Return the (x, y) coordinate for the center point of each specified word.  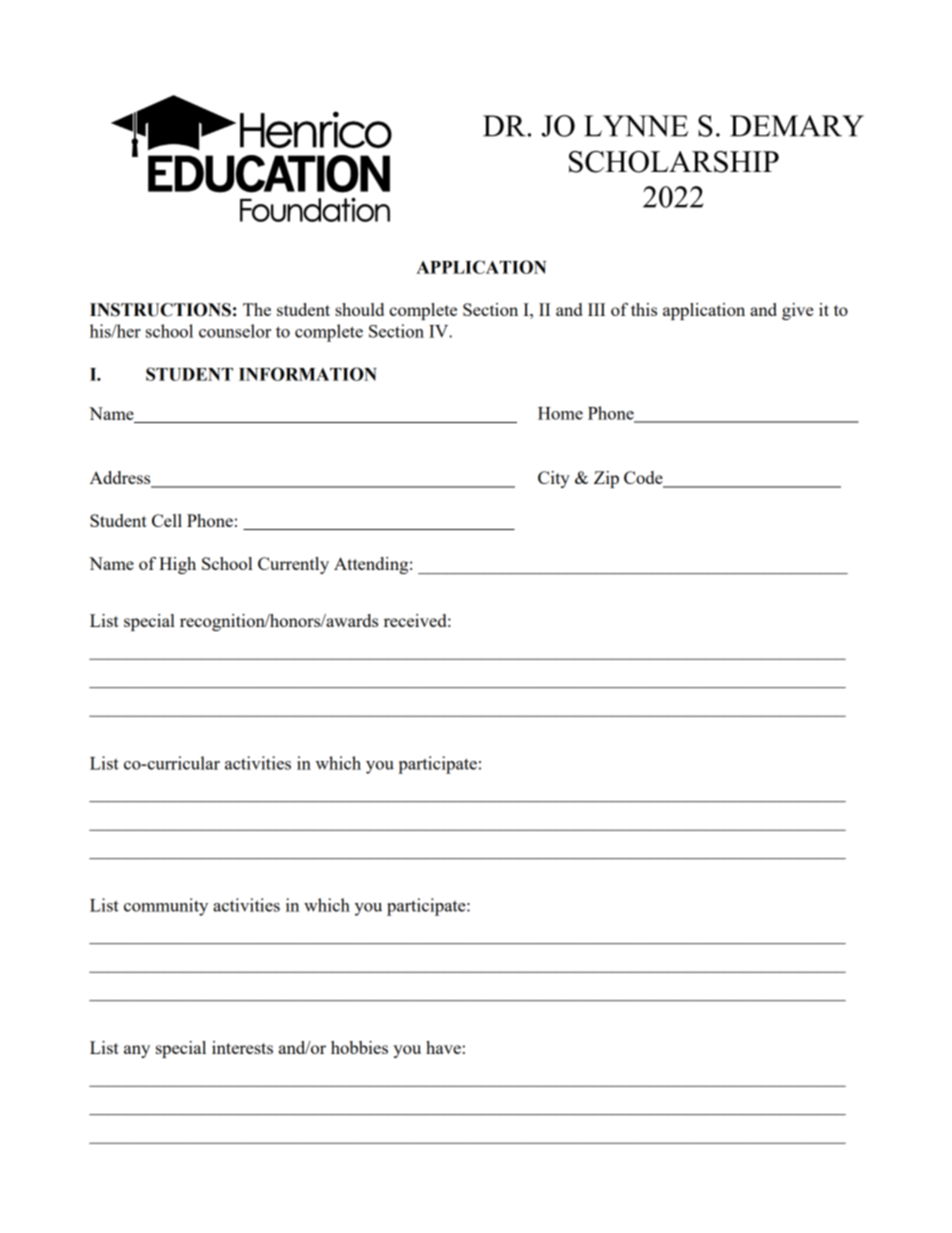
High (177, 565)
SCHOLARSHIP (674, 162)
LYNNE (636, 126)
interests (242, 1047)
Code (644, 479)
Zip (606, 479)
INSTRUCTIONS (160, 310)
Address (121, 479)
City (554, 479)
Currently (293, 565)
